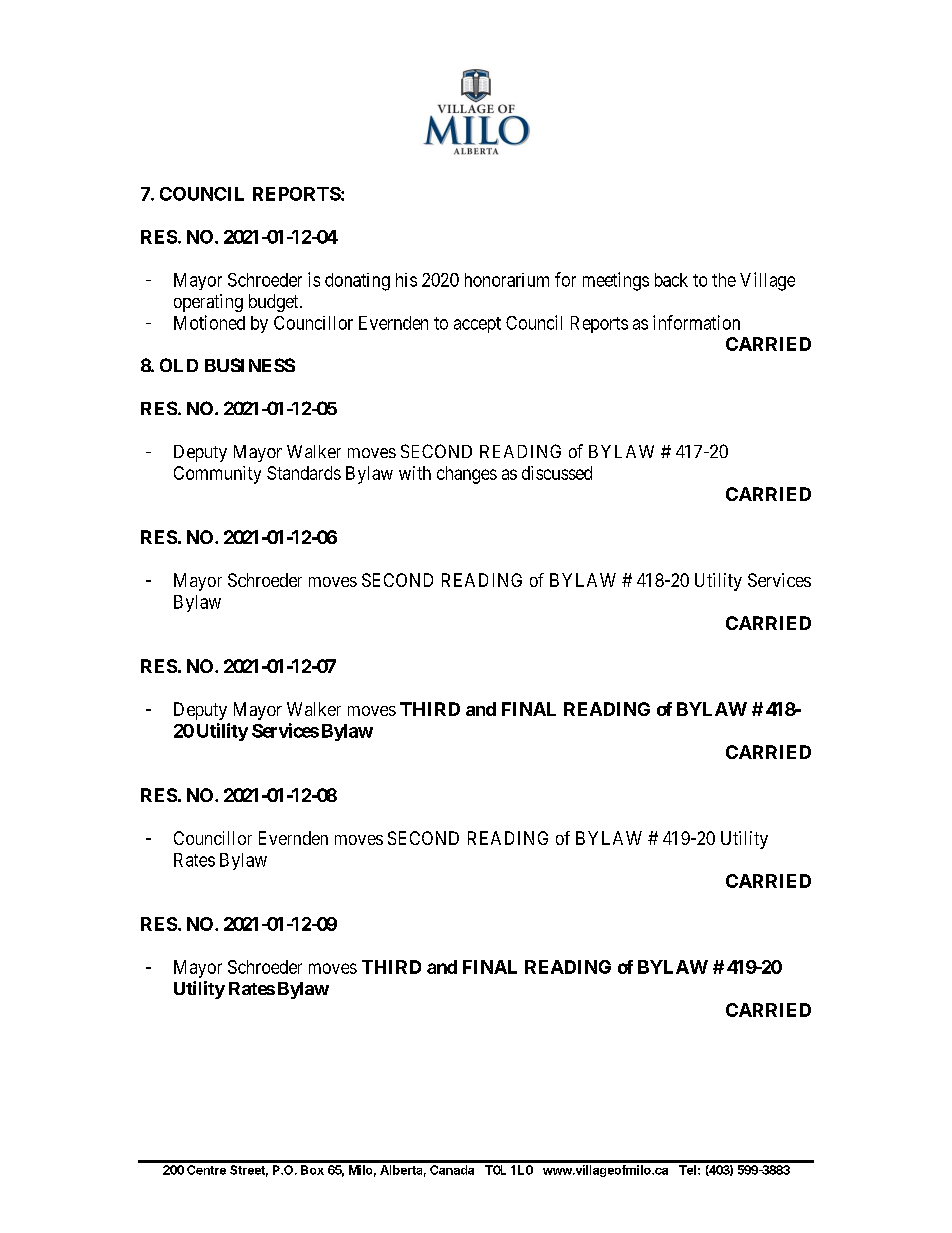 Image resolution: width=952 pixels, height=1233 pixels. I want to click on Standards, so click(304, 473).
